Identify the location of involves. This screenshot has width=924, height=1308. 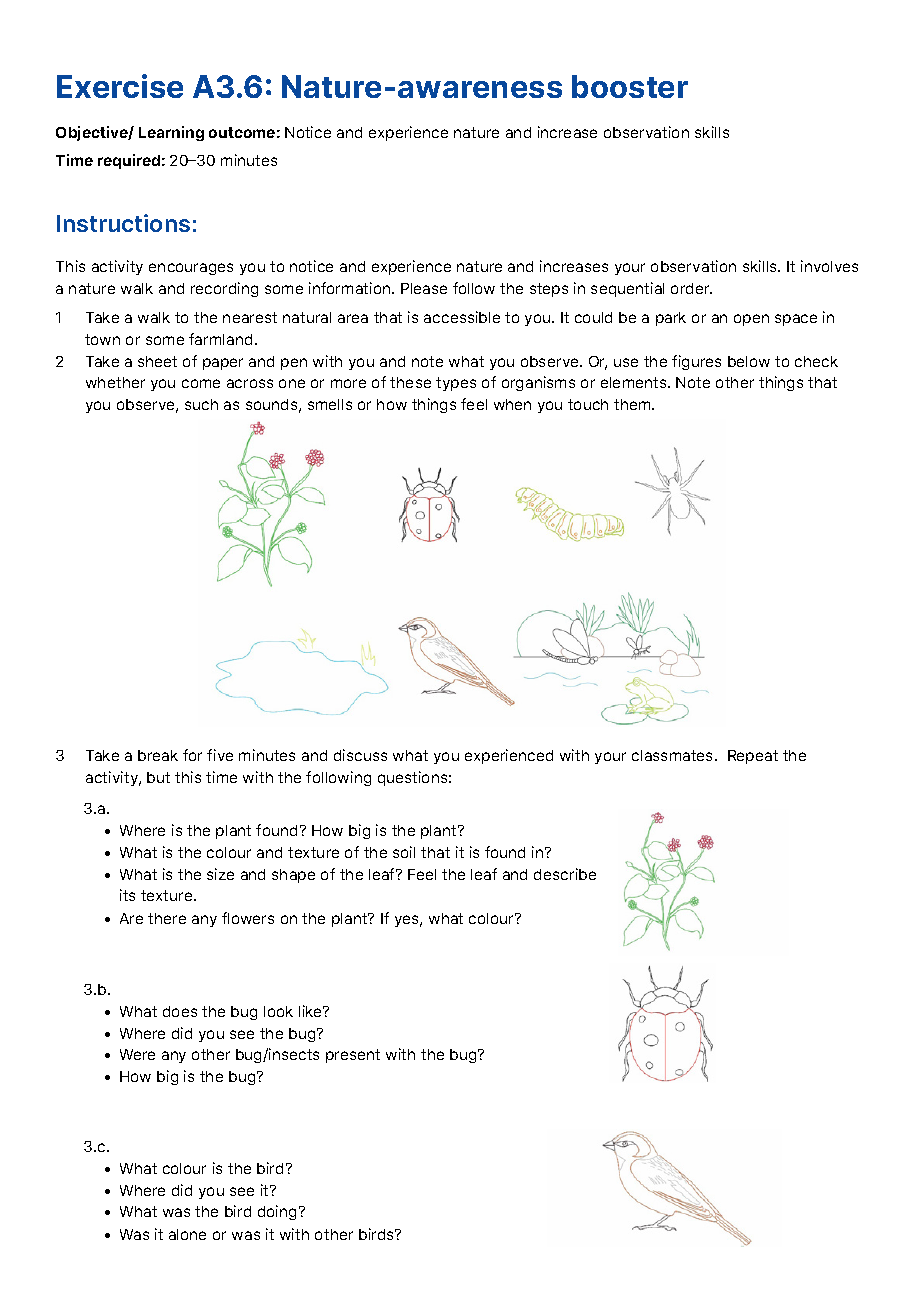
(829, 266).
